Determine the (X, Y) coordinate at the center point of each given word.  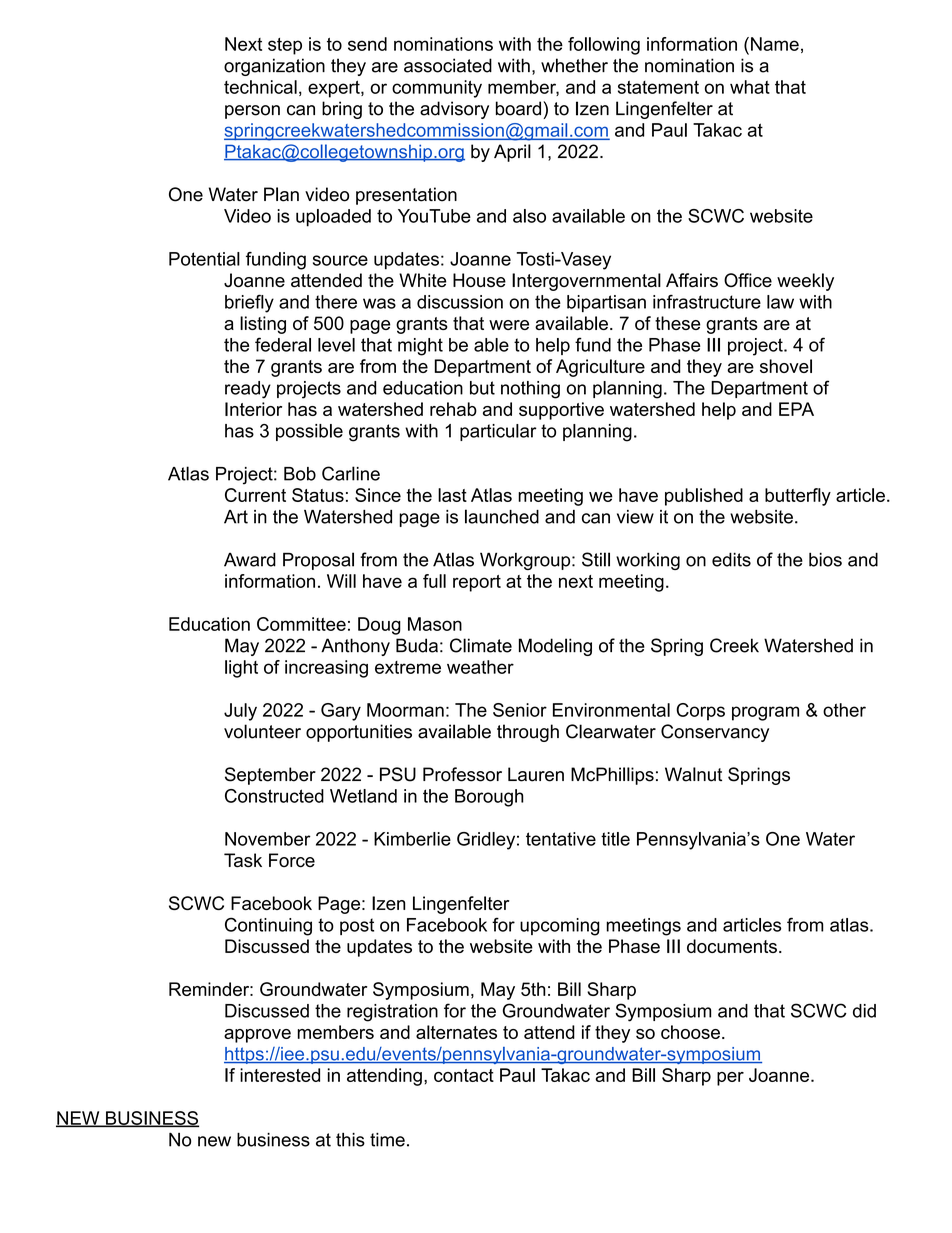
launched (502, 516)
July (240, 712)
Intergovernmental (586, 282)
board (520, 108)
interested (280, 1075)
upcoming (560, 927)
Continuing (268, 926)
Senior (520, 710)
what (750, 87)
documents (732, 946)
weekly (805, 282)
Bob (300, 474)
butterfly (798, 497)
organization (274, 67)
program (765, 713)
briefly (249, 303)
